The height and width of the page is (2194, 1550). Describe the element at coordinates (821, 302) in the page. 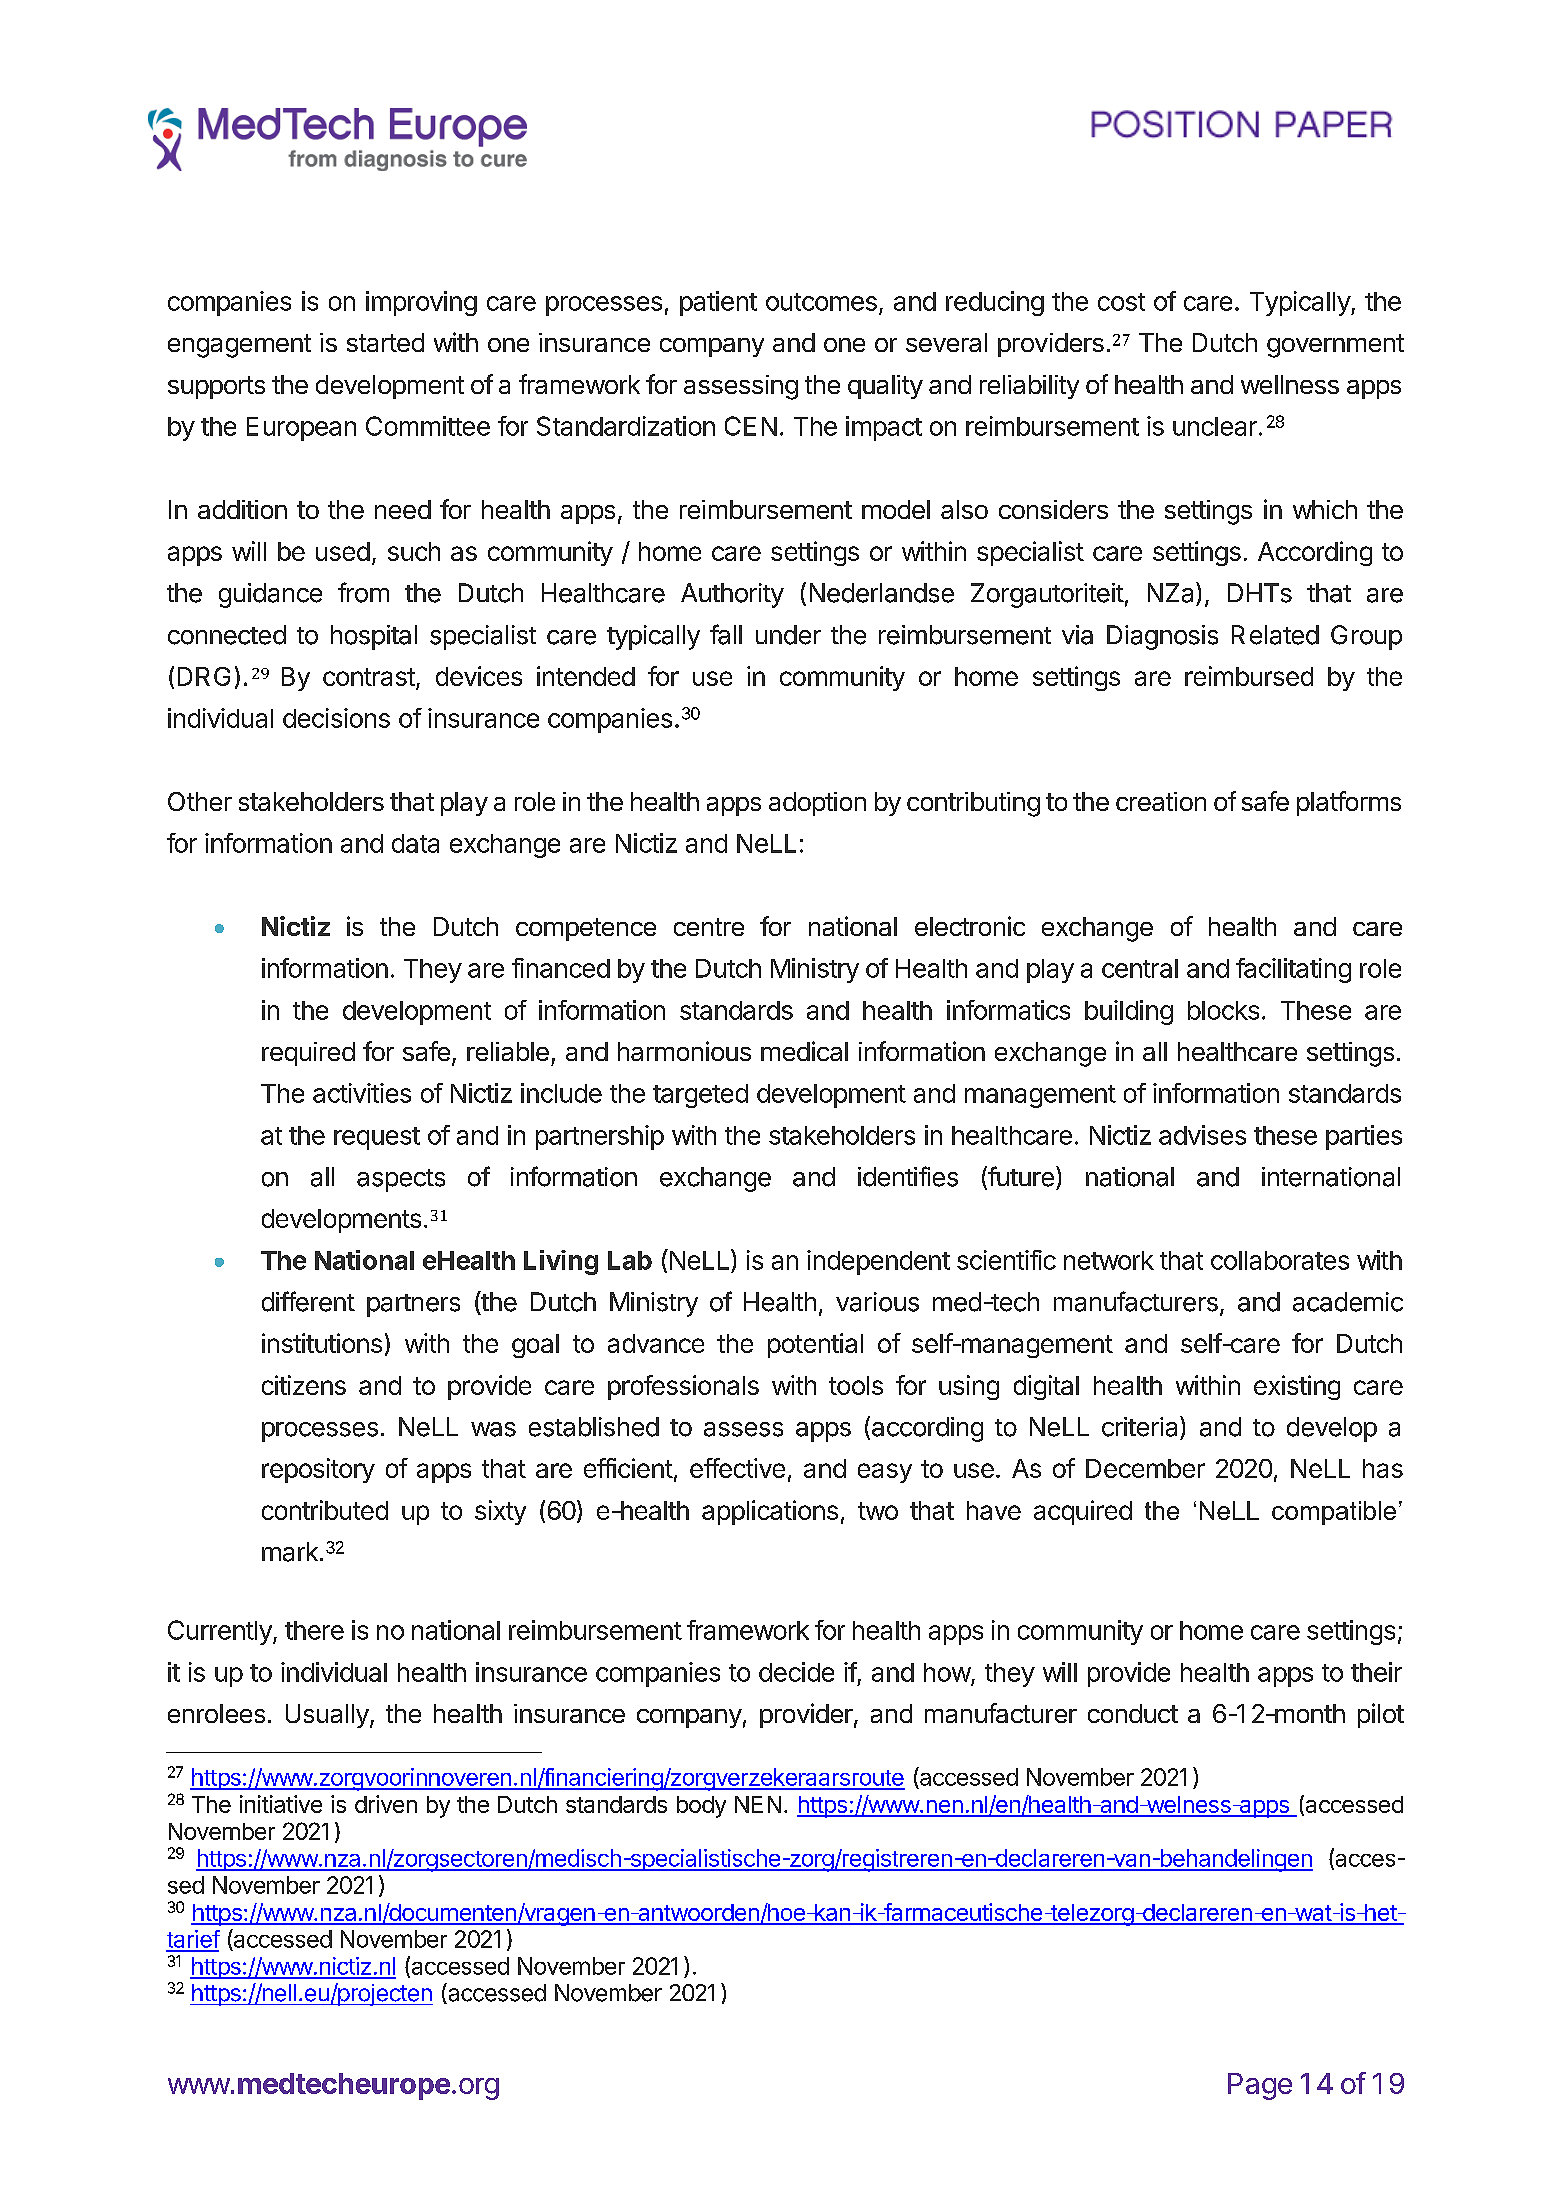

I see `outcomes` at that location.
